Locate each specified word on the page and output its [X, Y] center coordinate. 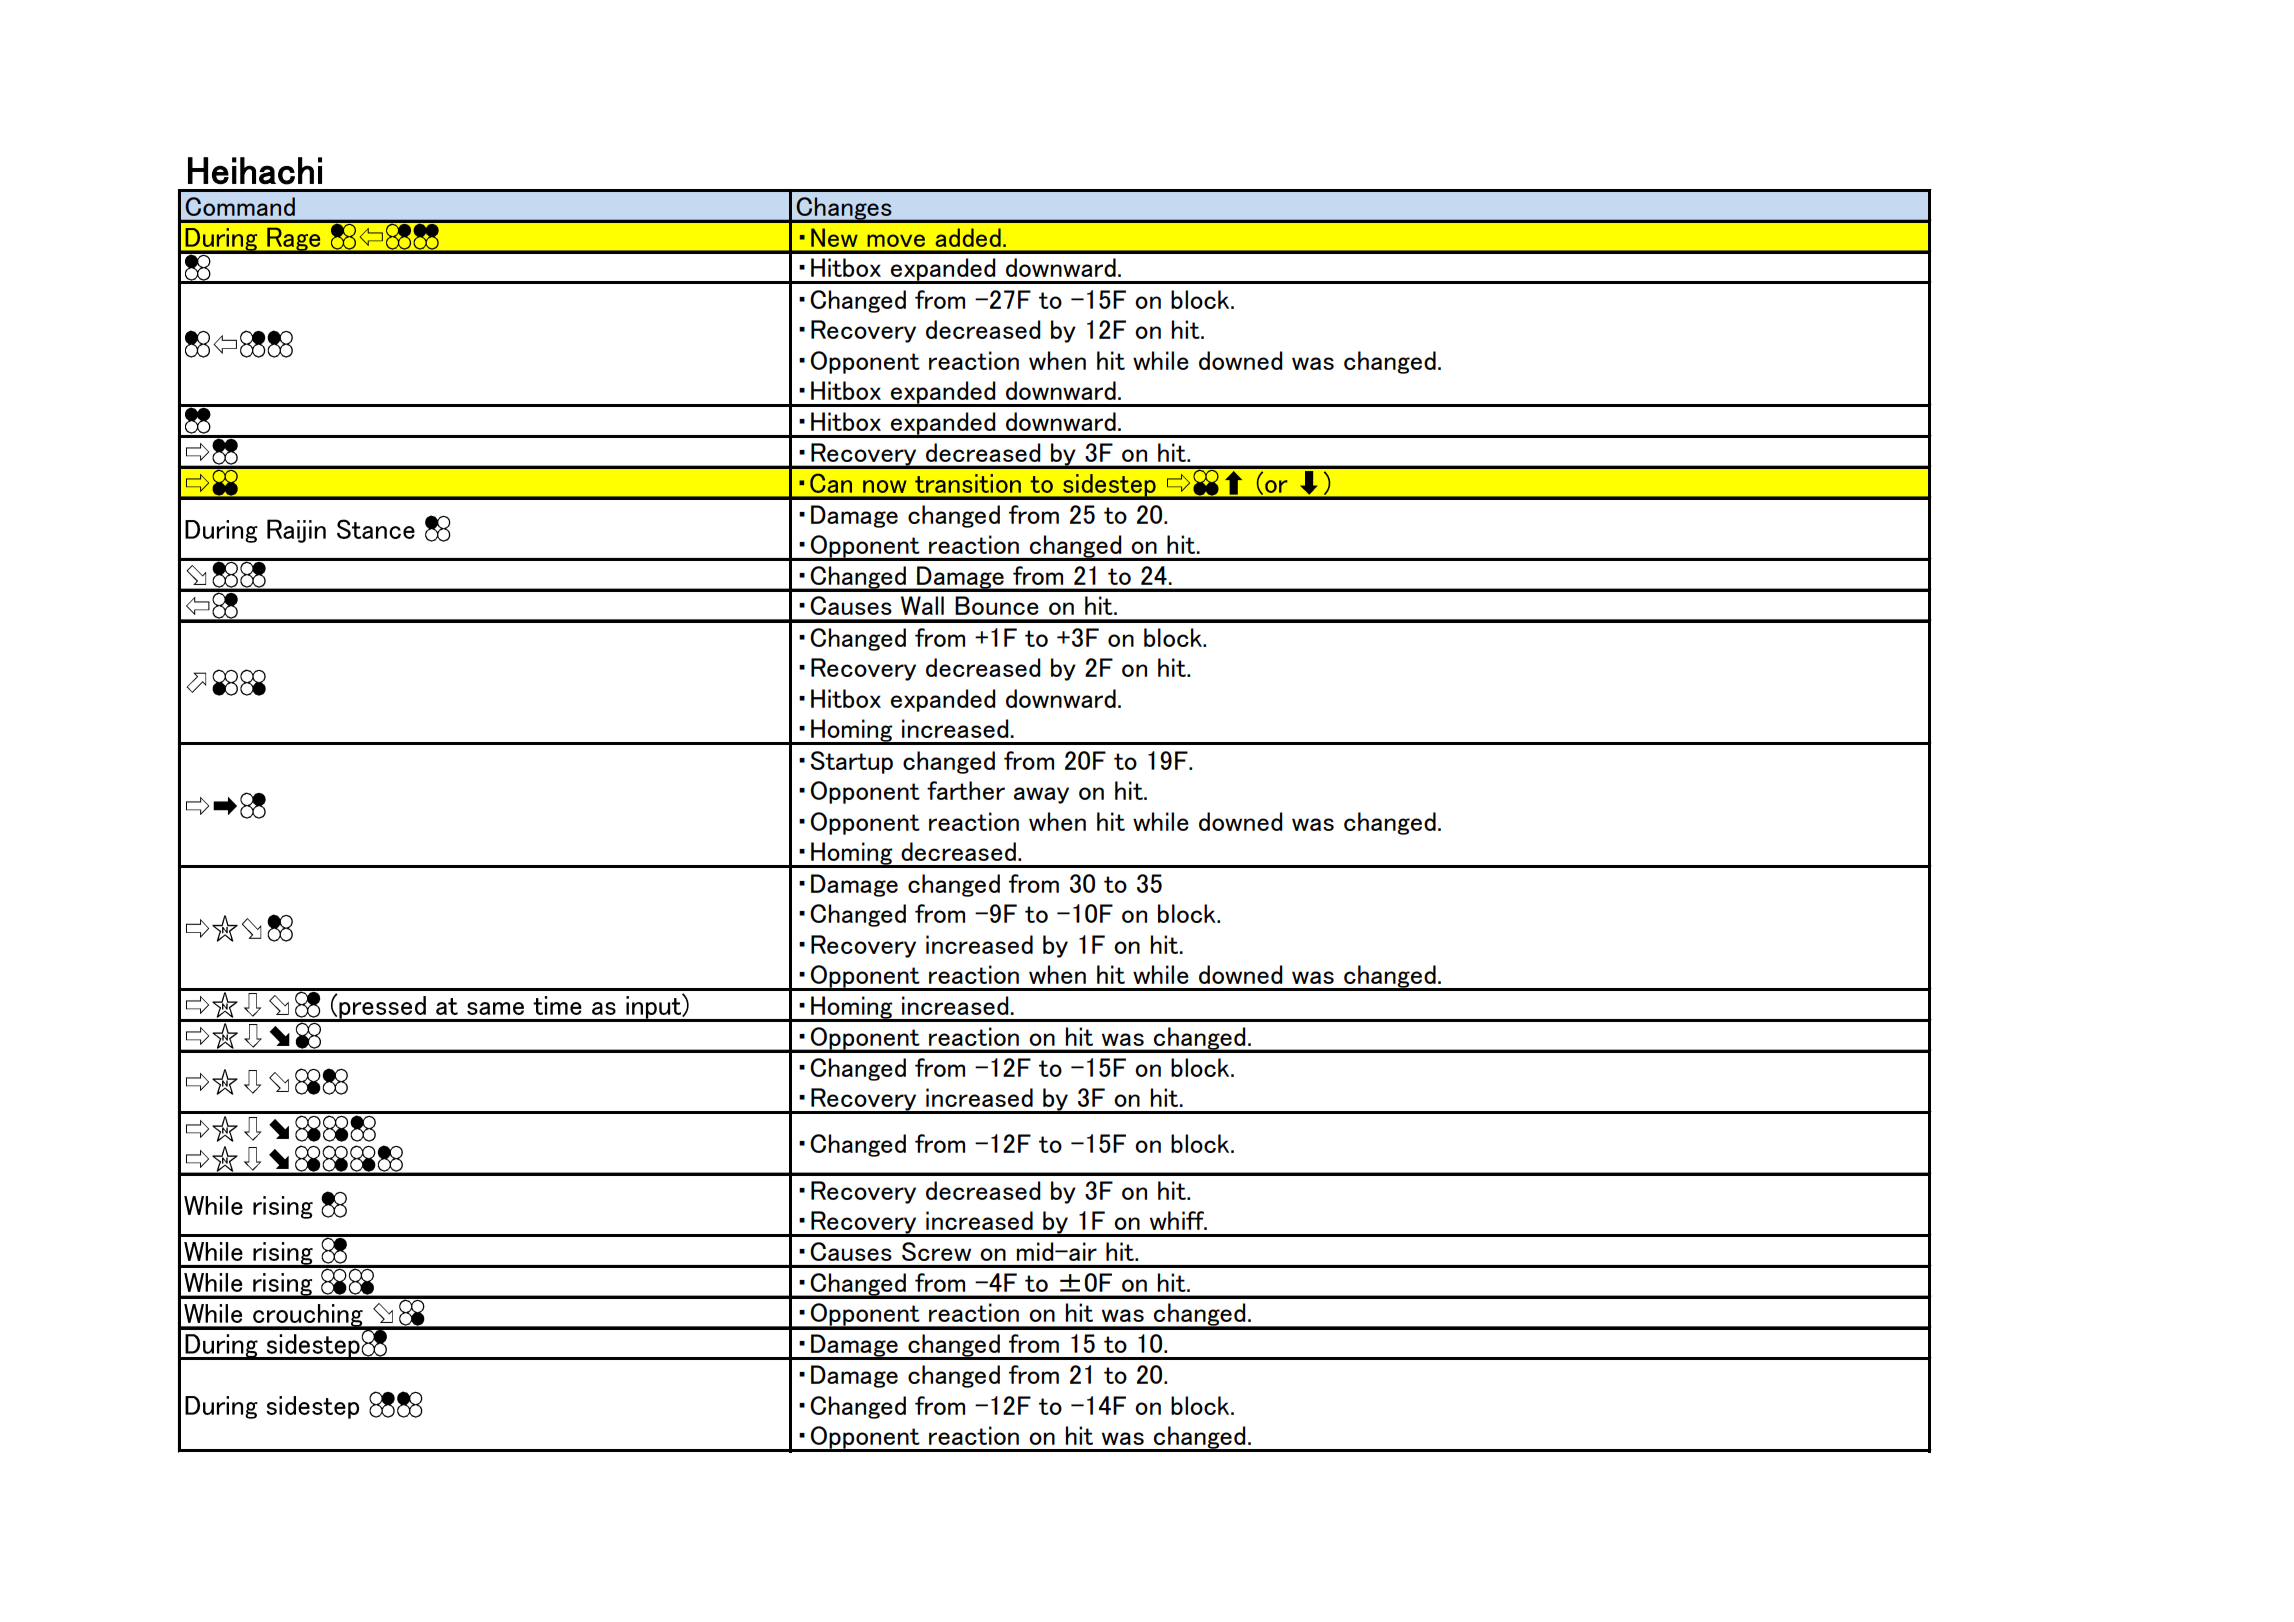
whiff [1178, 1220]
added [968, 237]
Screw [936, 1251]
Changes [844, 209]
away [1041, 795]
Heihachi [255, 171]
